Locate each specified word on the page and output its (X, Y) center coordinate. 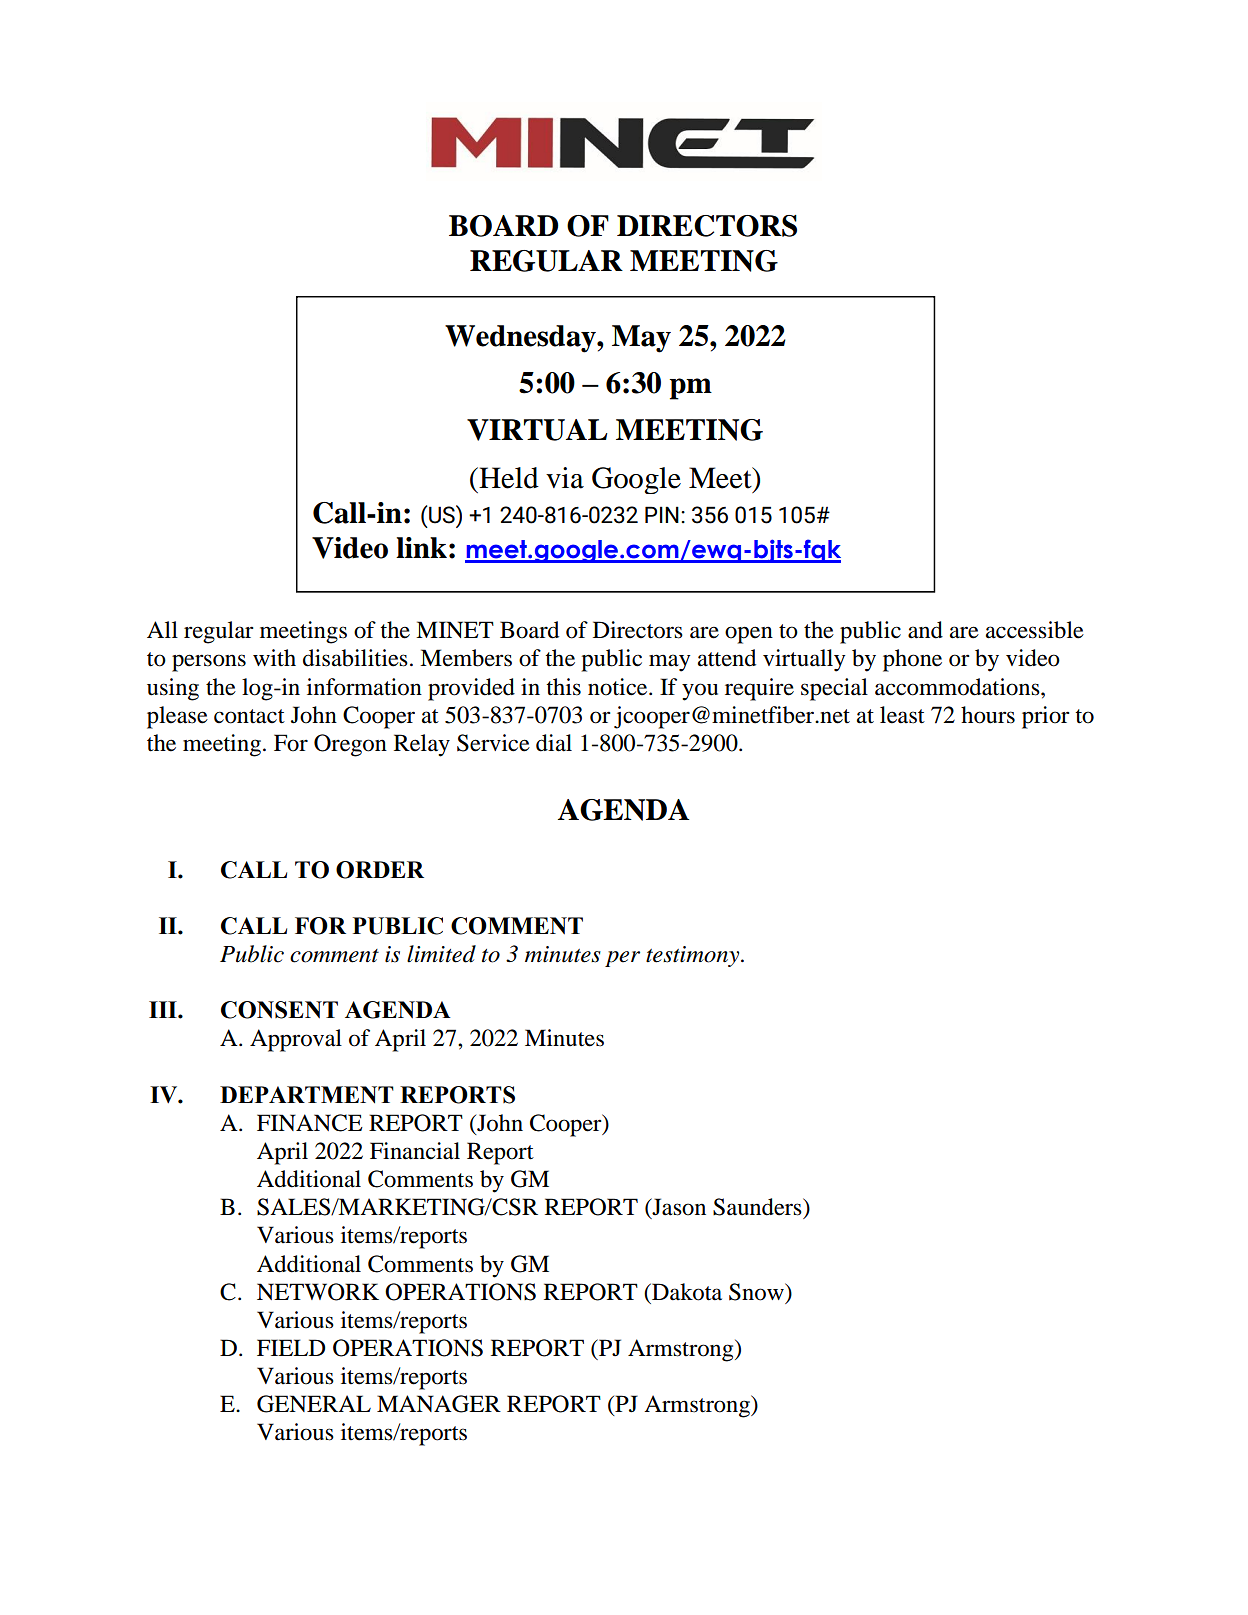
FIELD (291, 1347)
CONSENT (279, 1010)
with (274, 657)
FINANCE (310, 1123)
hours (988, 715)
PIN (662, 514)
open (749, 635)
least (902, 715)
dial (554, 743)
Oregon (350, 745)
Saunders (758, 1207)
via (565, 478)
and (925, 630)
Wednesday (521, 339)
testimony (694, 956)
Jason (678, 1208)
